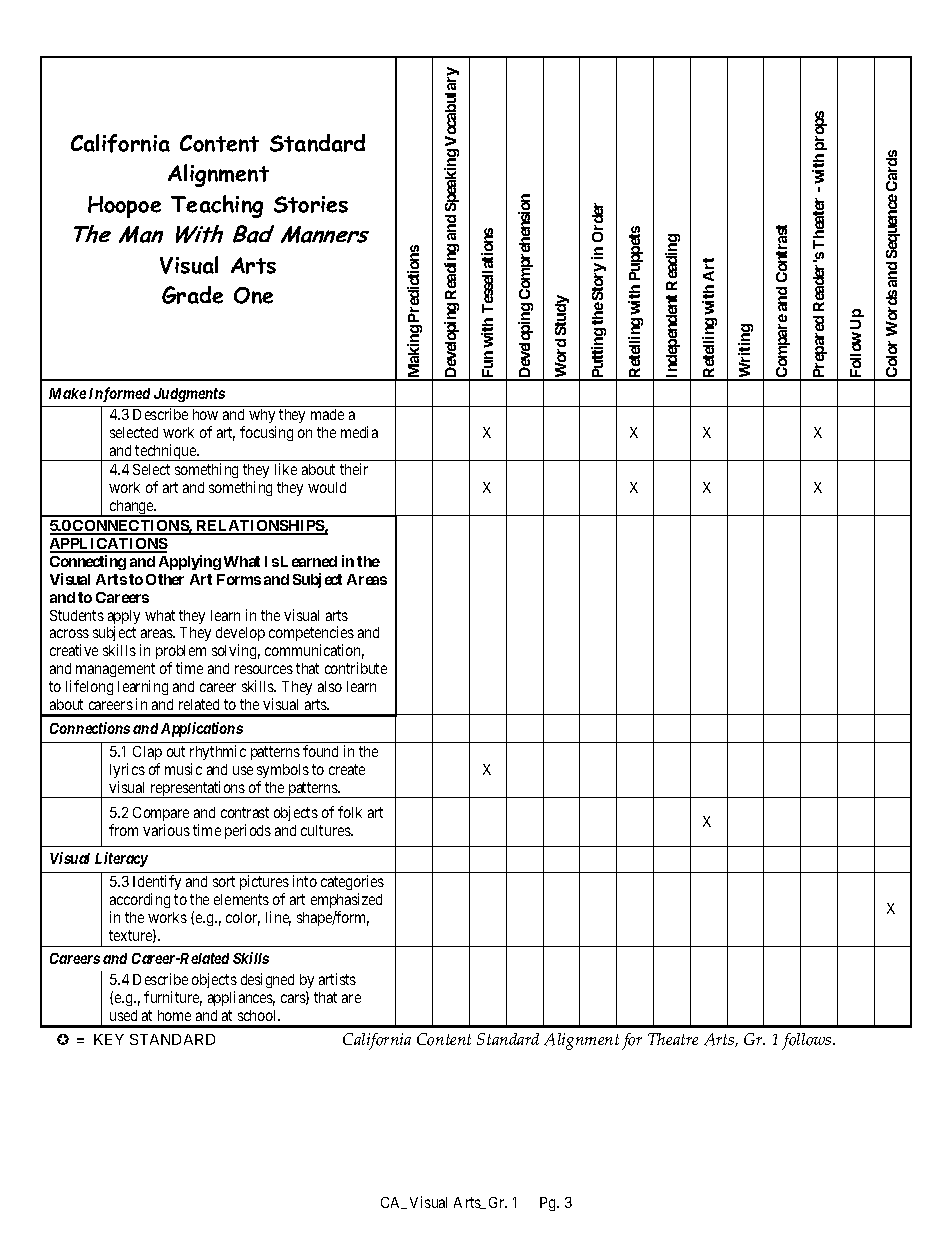 This document has width=952, height=1233. What do you see at coordinates (311, 635) in the document?
I see `competencies` at bounding box center [311, 635].
